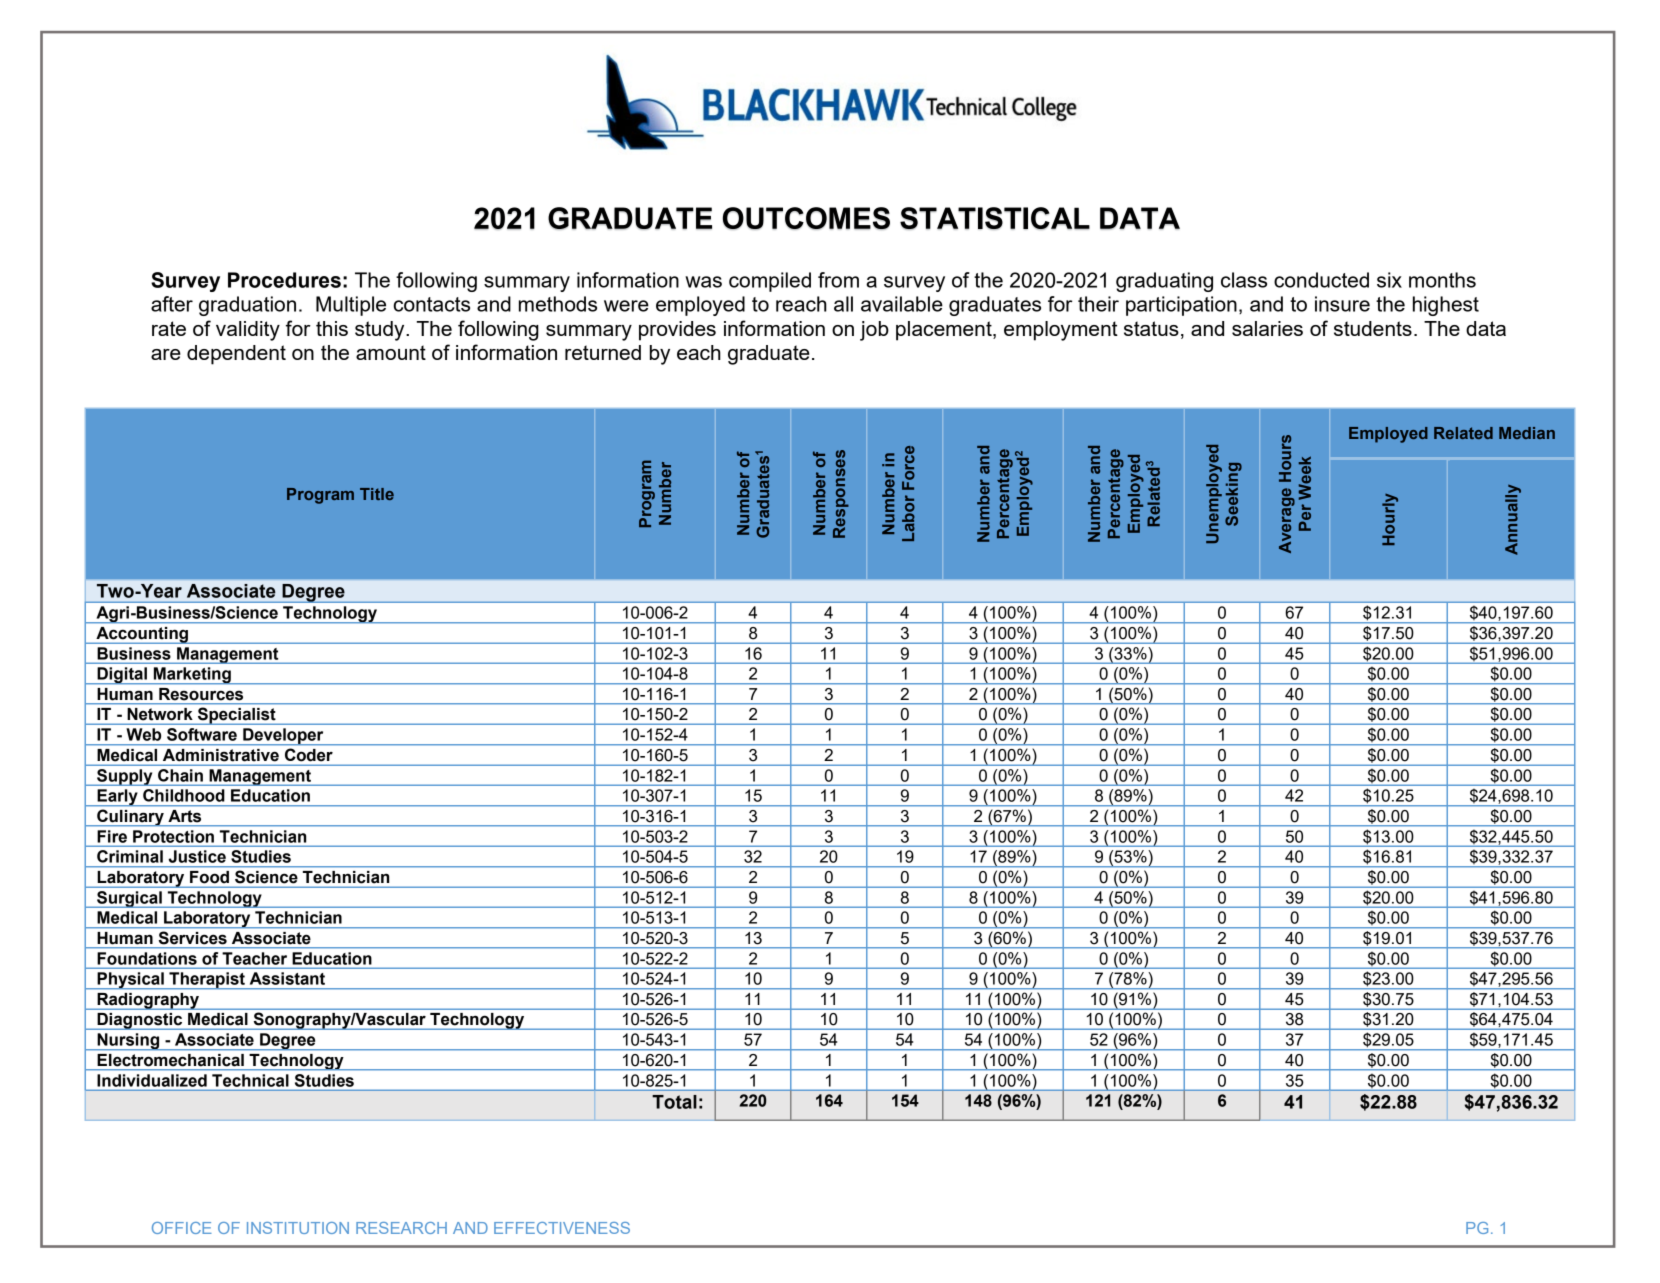 The image size is (1660, 1283). Describe the element at coordinates (283, 737) in the screenshot. I see `Developer` at that location.
